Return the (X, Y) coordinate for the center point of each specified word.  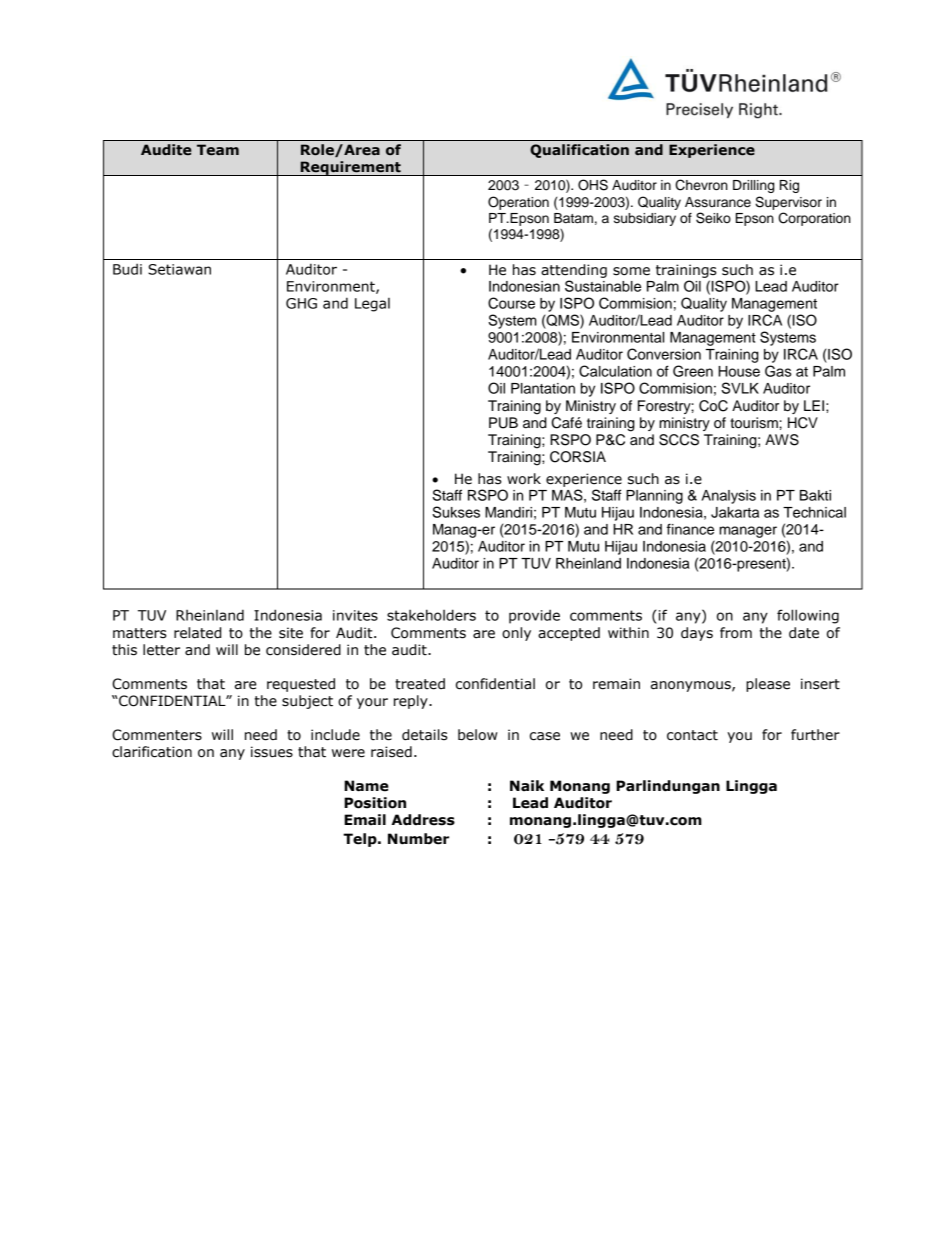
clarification (152, 752)
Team (218, 150)
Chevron (701, 185)
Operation (518, 203)
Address (423, 820)
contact (692, 735)
